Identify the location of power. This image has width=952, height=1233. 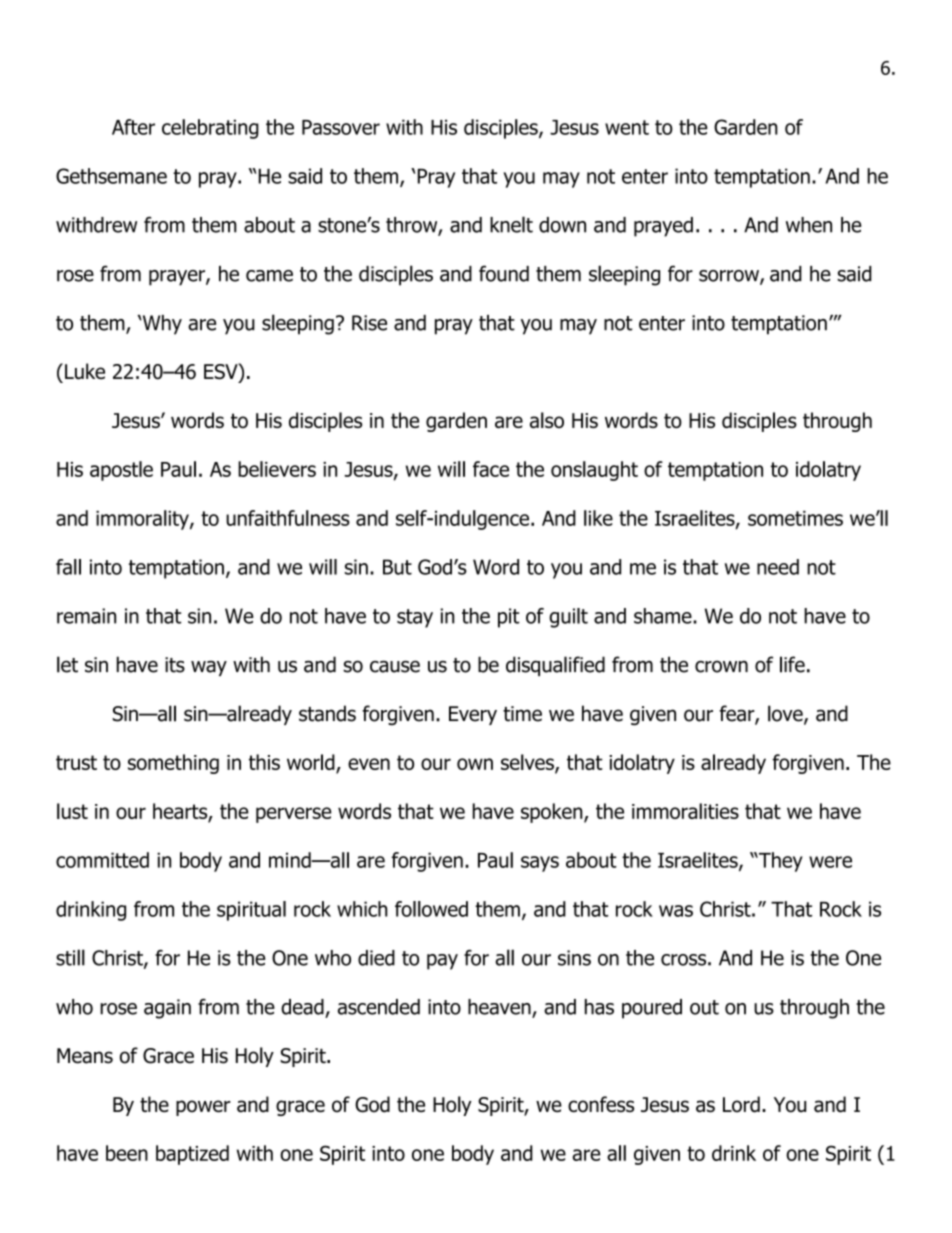
(203, 1108).
